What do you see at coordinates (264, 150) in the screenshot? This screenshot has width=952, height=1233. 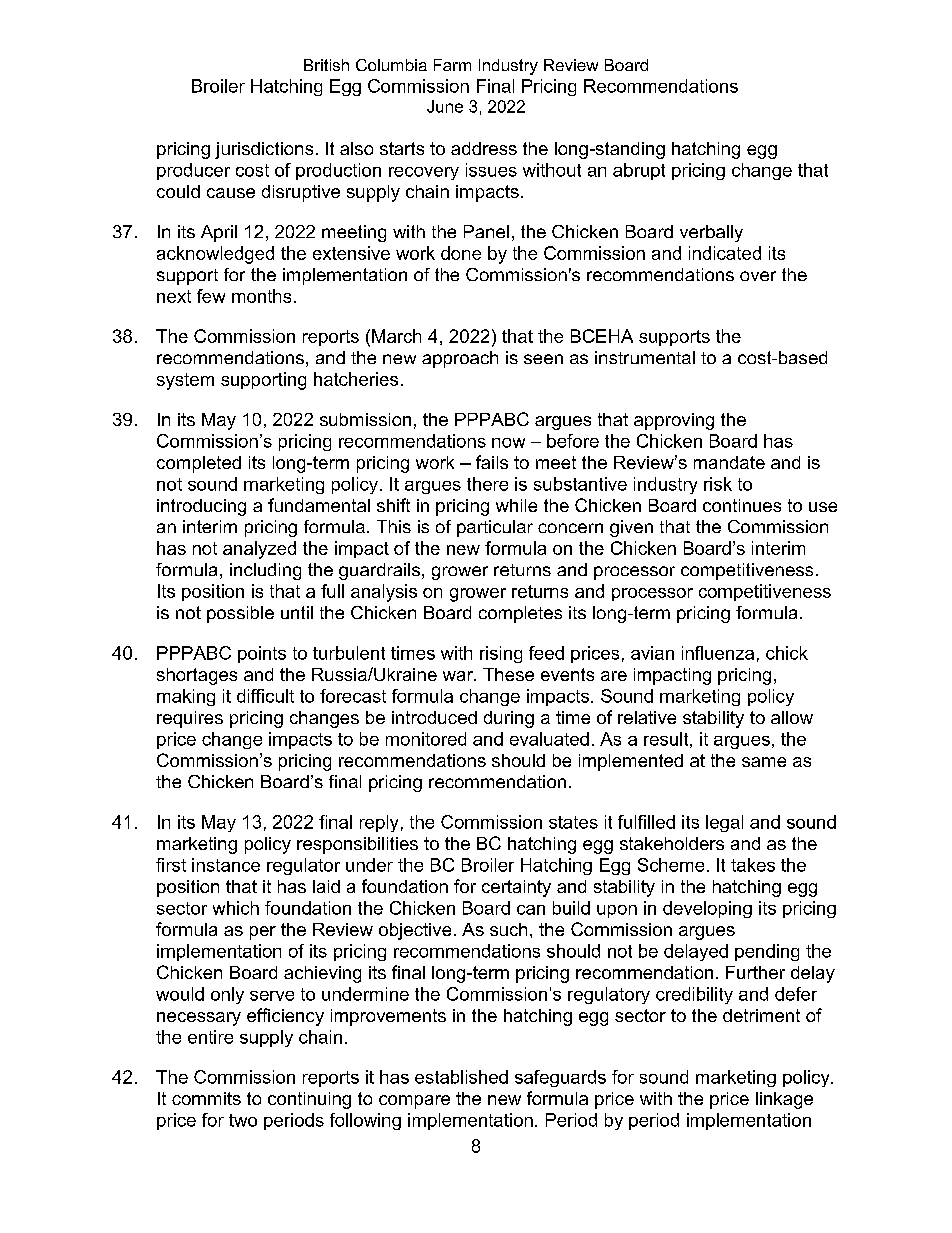 I see `jurisdictions` at bounding box center [264, 150].
